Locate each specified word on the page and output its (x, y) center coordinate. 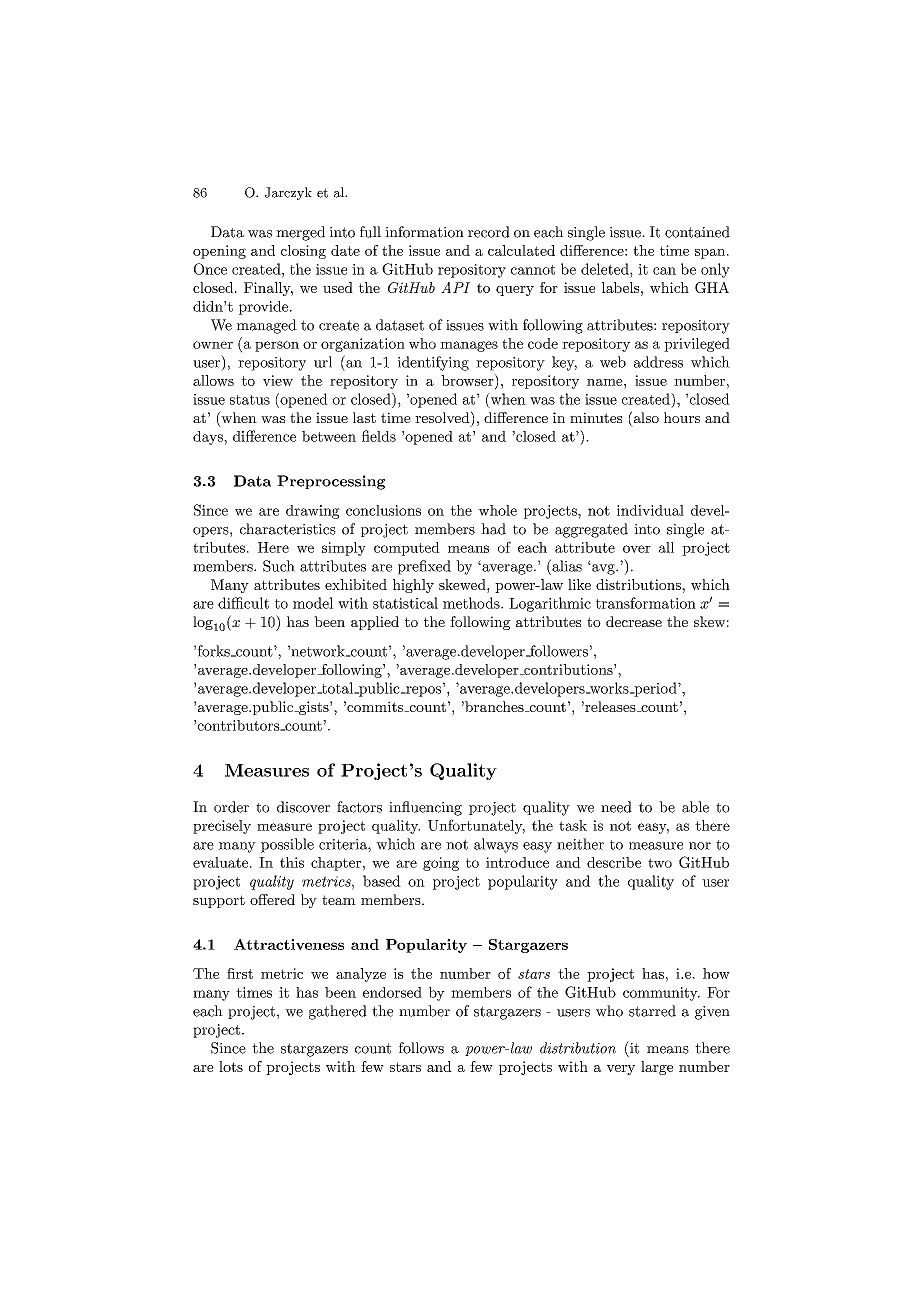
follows (421, 1048)
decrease (634, 621)
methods (472, 603)
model (313, 603)
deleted (606, 269)
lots (231, 1066)
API (455, 287)
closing (303, 252)
